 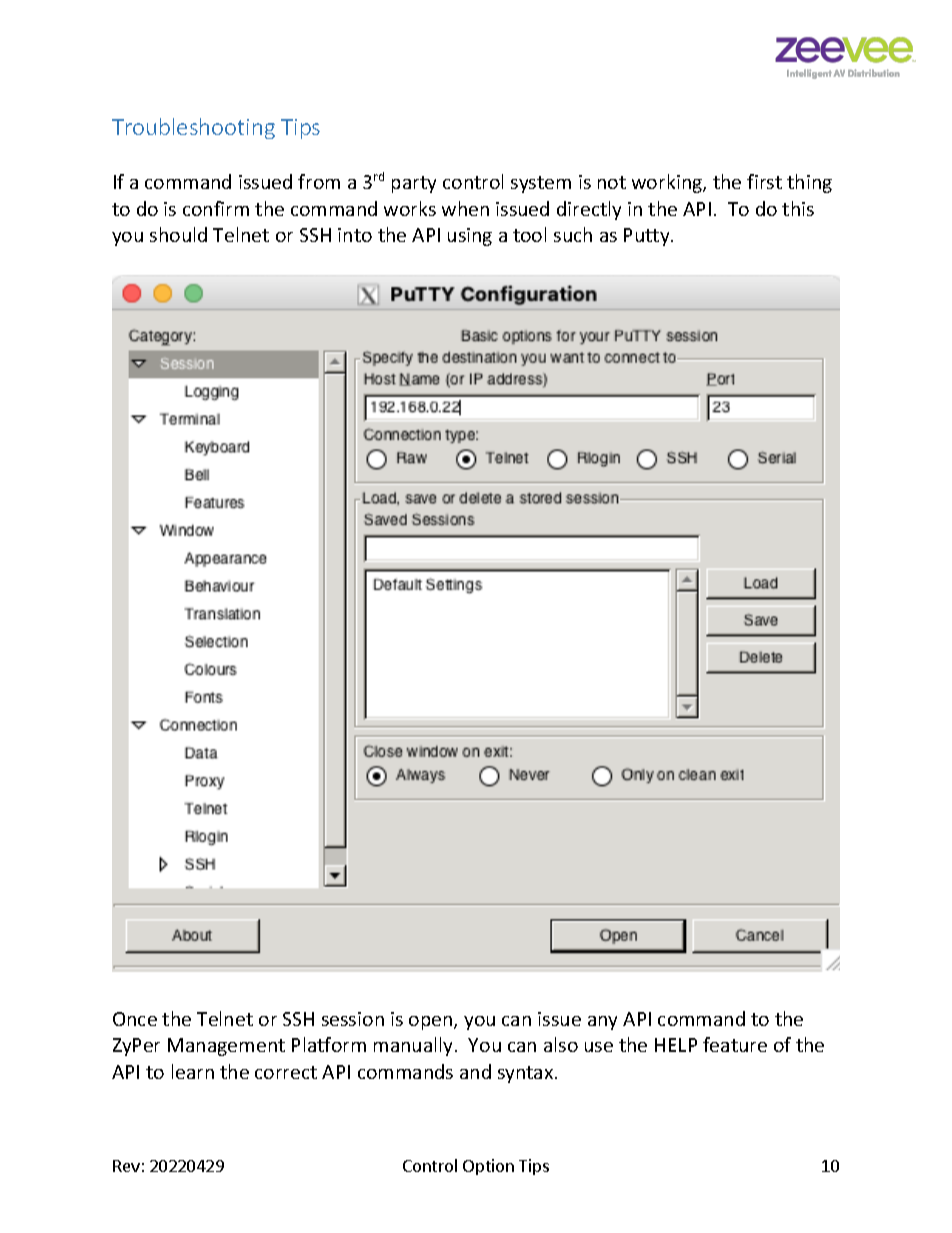 I want to click on should, so click(x=178, y=234).
